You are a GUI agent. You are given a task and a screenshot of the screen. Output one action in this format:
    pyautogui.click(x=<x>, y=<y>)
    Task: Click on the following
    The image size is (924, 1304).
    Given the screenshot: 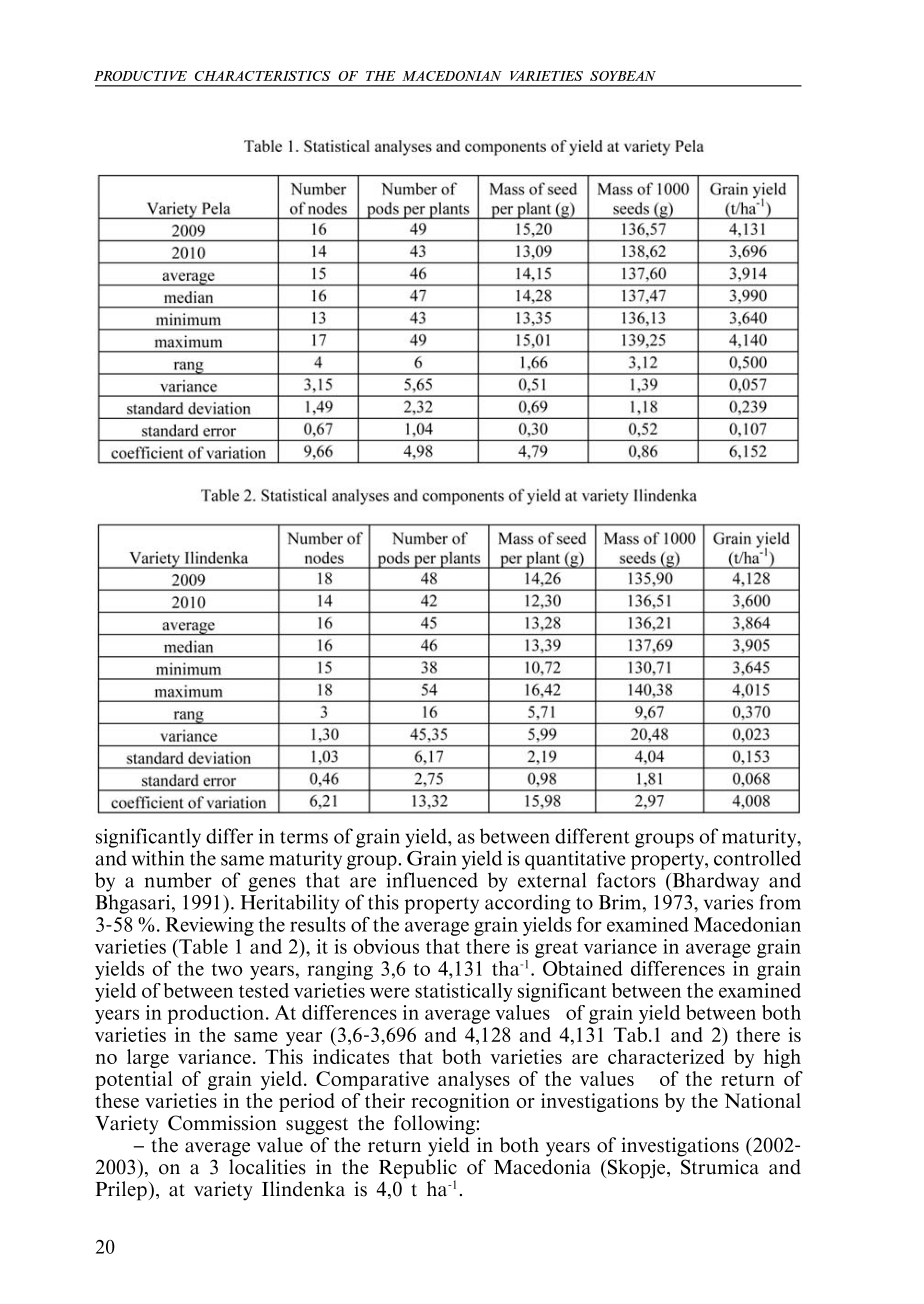 What is the action you would take?
    pyautogui.click(x=435, y=1125)
